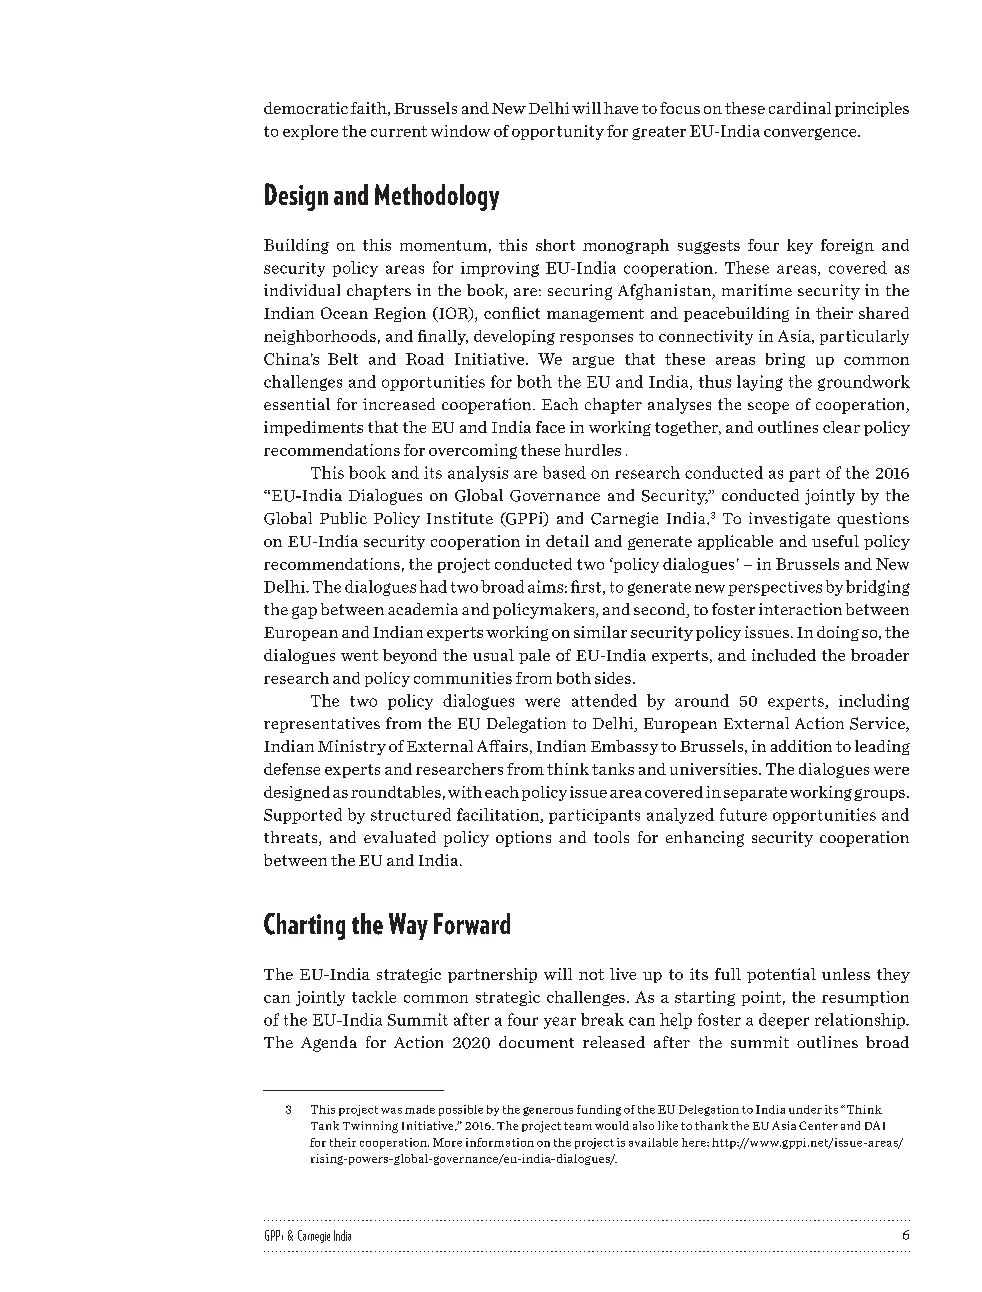 This screenshot has width=982, height=1292. I want to click on funding, so click(599, 1110).
